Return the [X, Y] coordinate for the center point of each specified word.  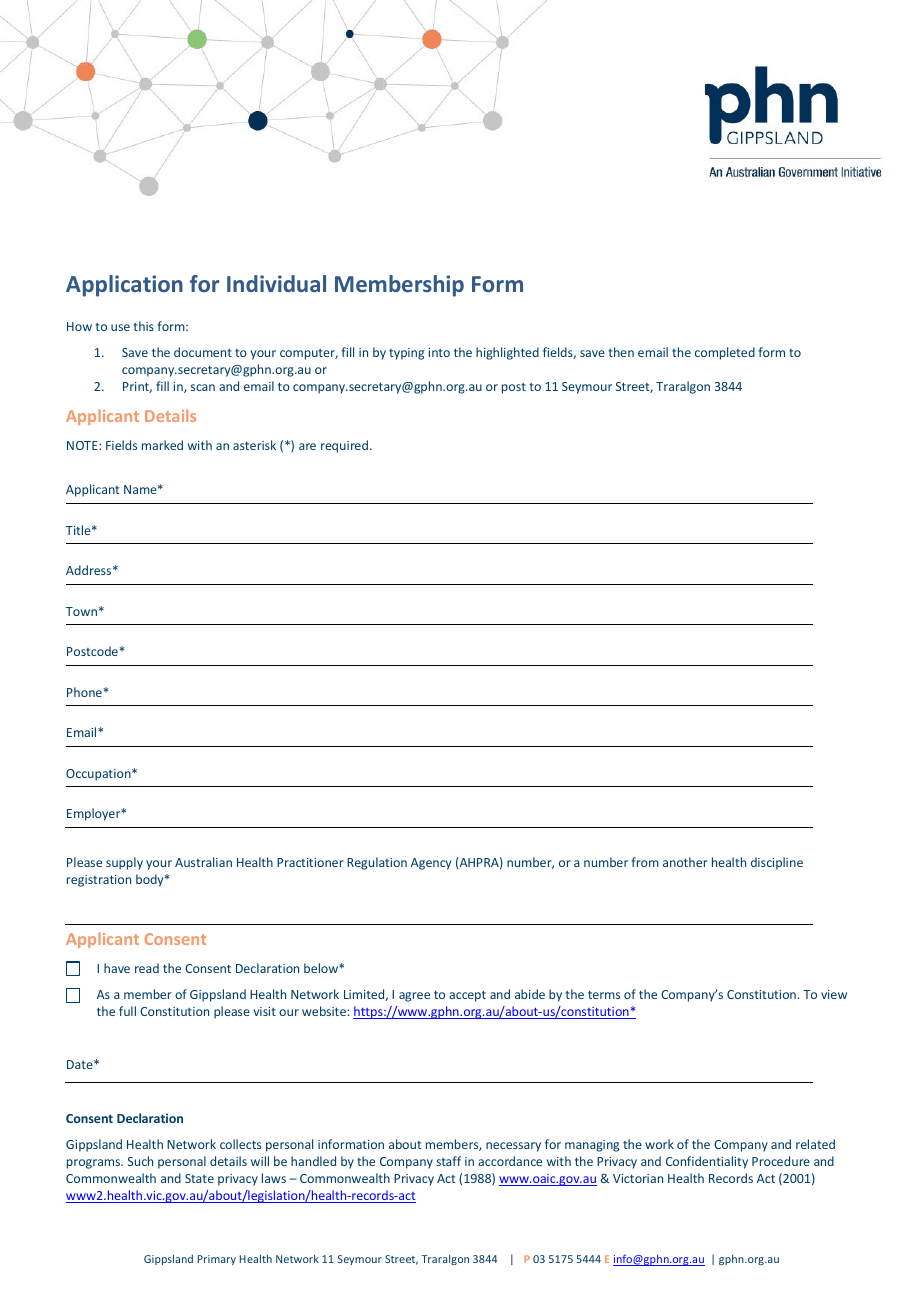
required [344, 446]
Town [81, 611]
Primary [217, 1260]
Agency [431, 864]
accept [467, 996]
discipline [777, 863]
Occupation [99, 775]
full [127, 1011]
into [439, 352]
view [834, 994]
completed [725, 353]
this [143, 326]
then [621, 352]
